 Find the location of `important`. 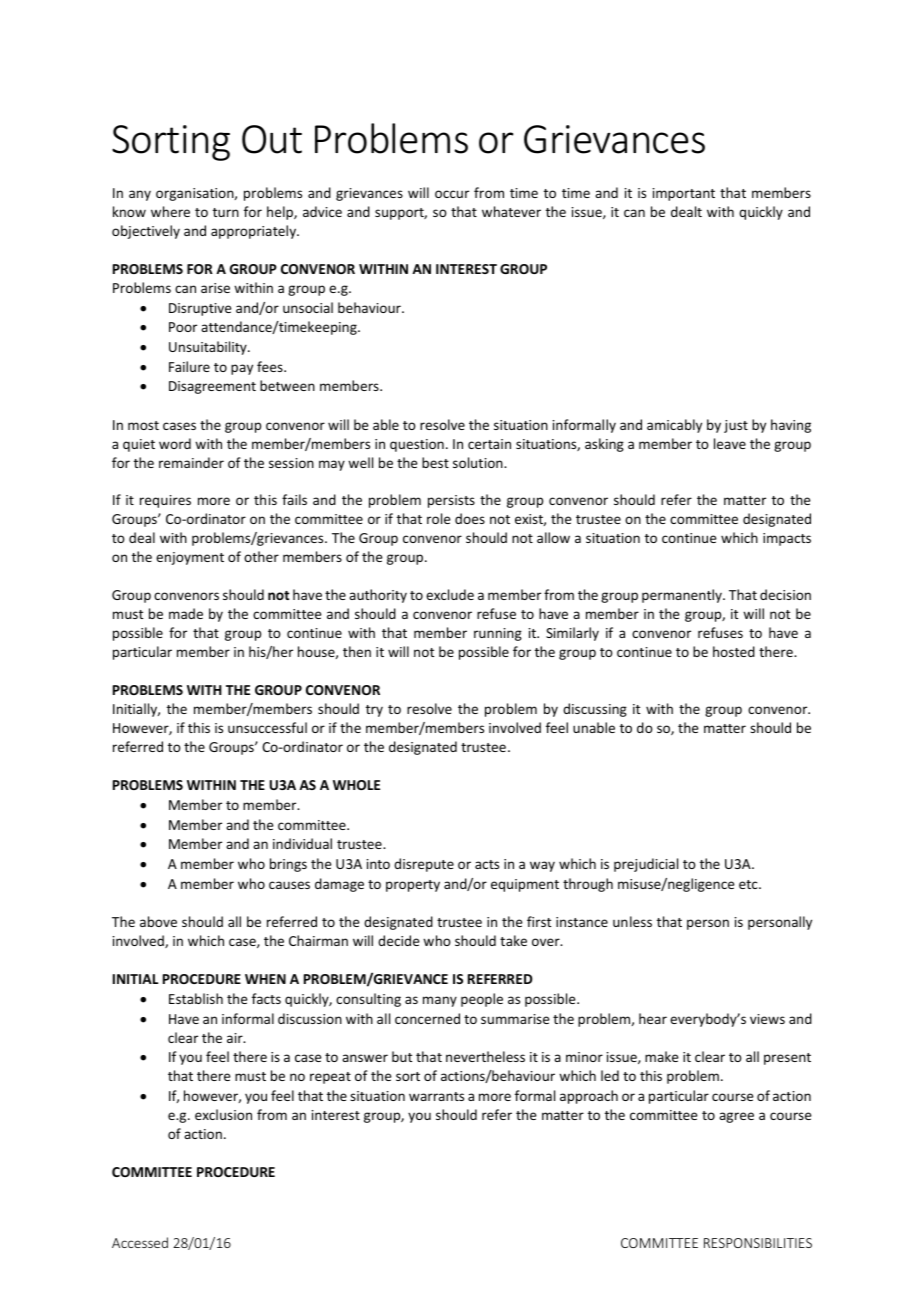

important is located at coordinates (684, 194).
